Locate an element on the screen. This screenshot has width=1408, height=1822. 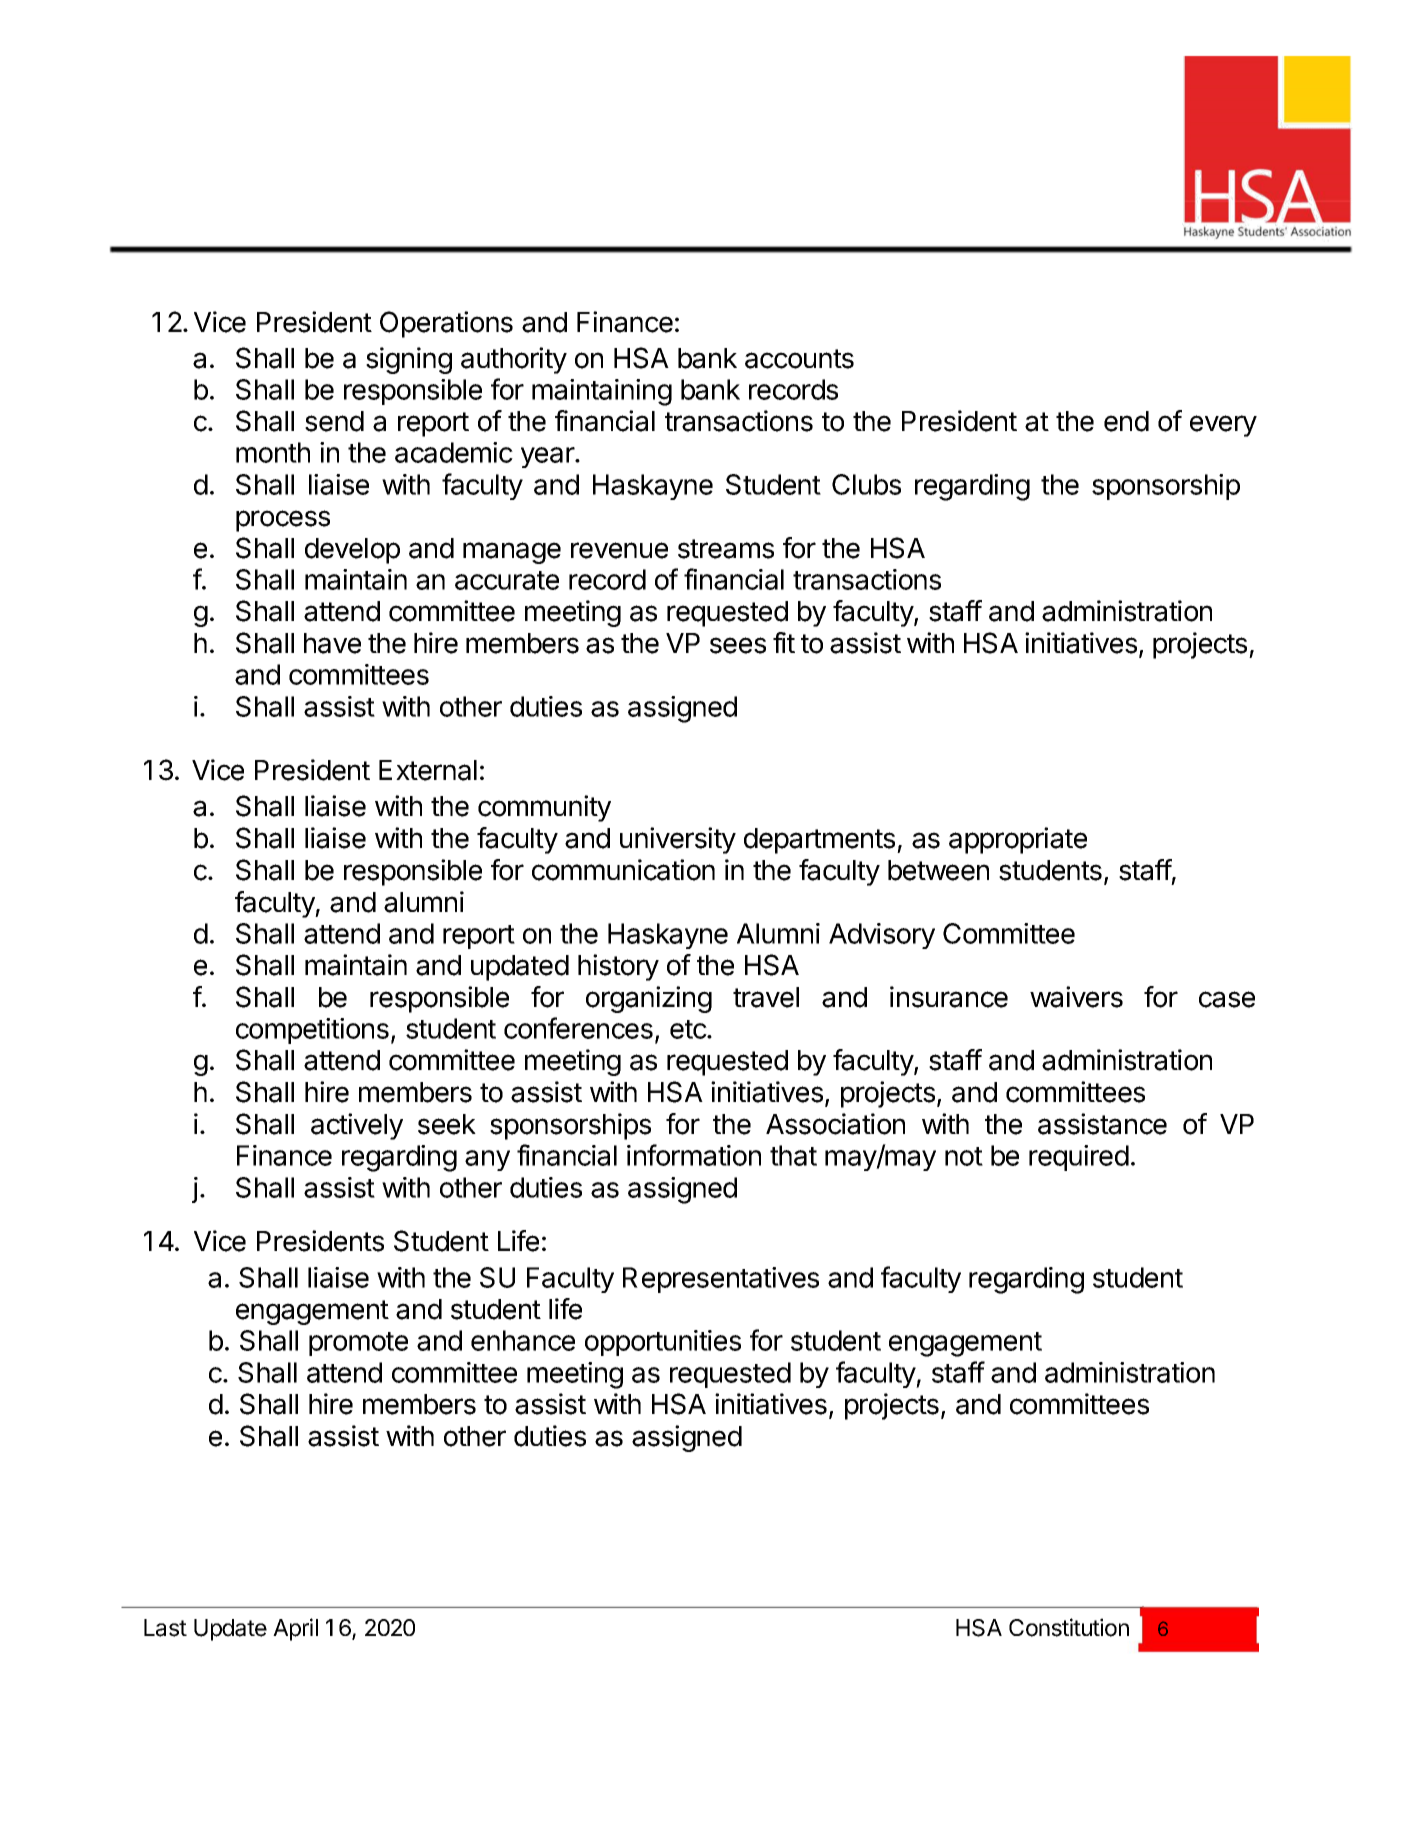
waivers is located at coordinates (1076, 997).
